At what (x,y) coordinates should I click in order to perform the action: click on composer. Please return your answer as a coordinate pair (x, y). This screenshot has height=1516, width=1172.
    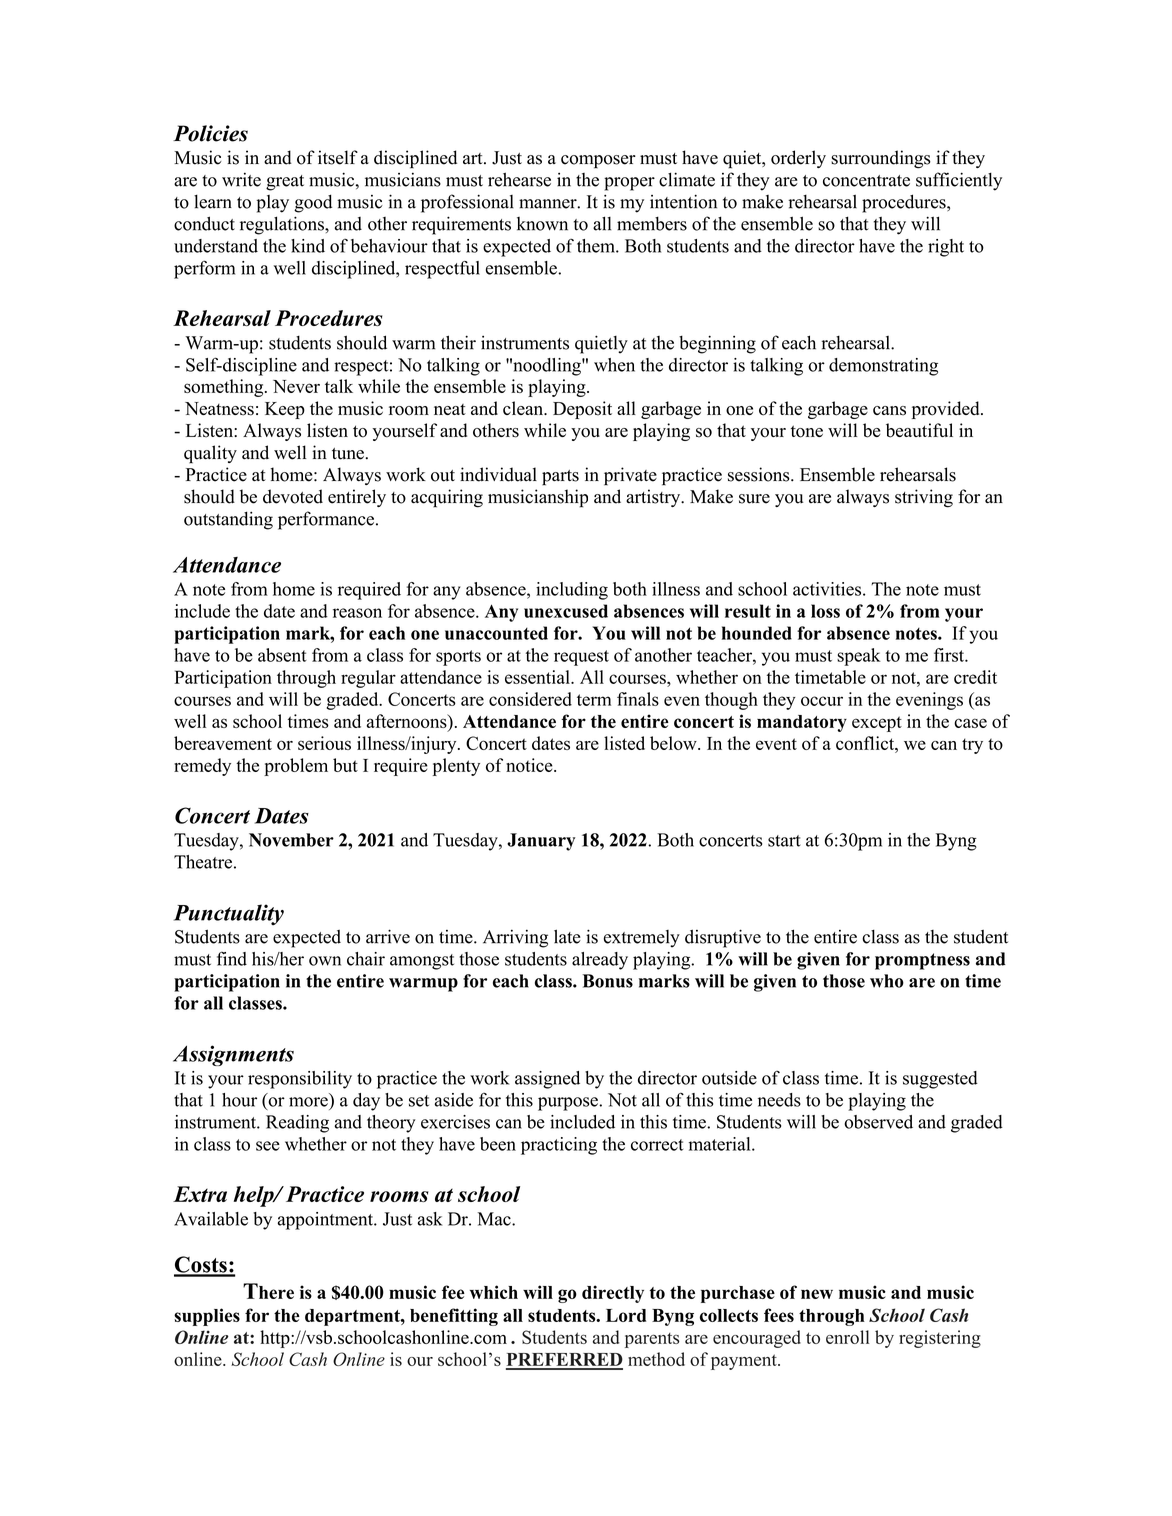
    Looking at the image, I should click on (598, 162).
